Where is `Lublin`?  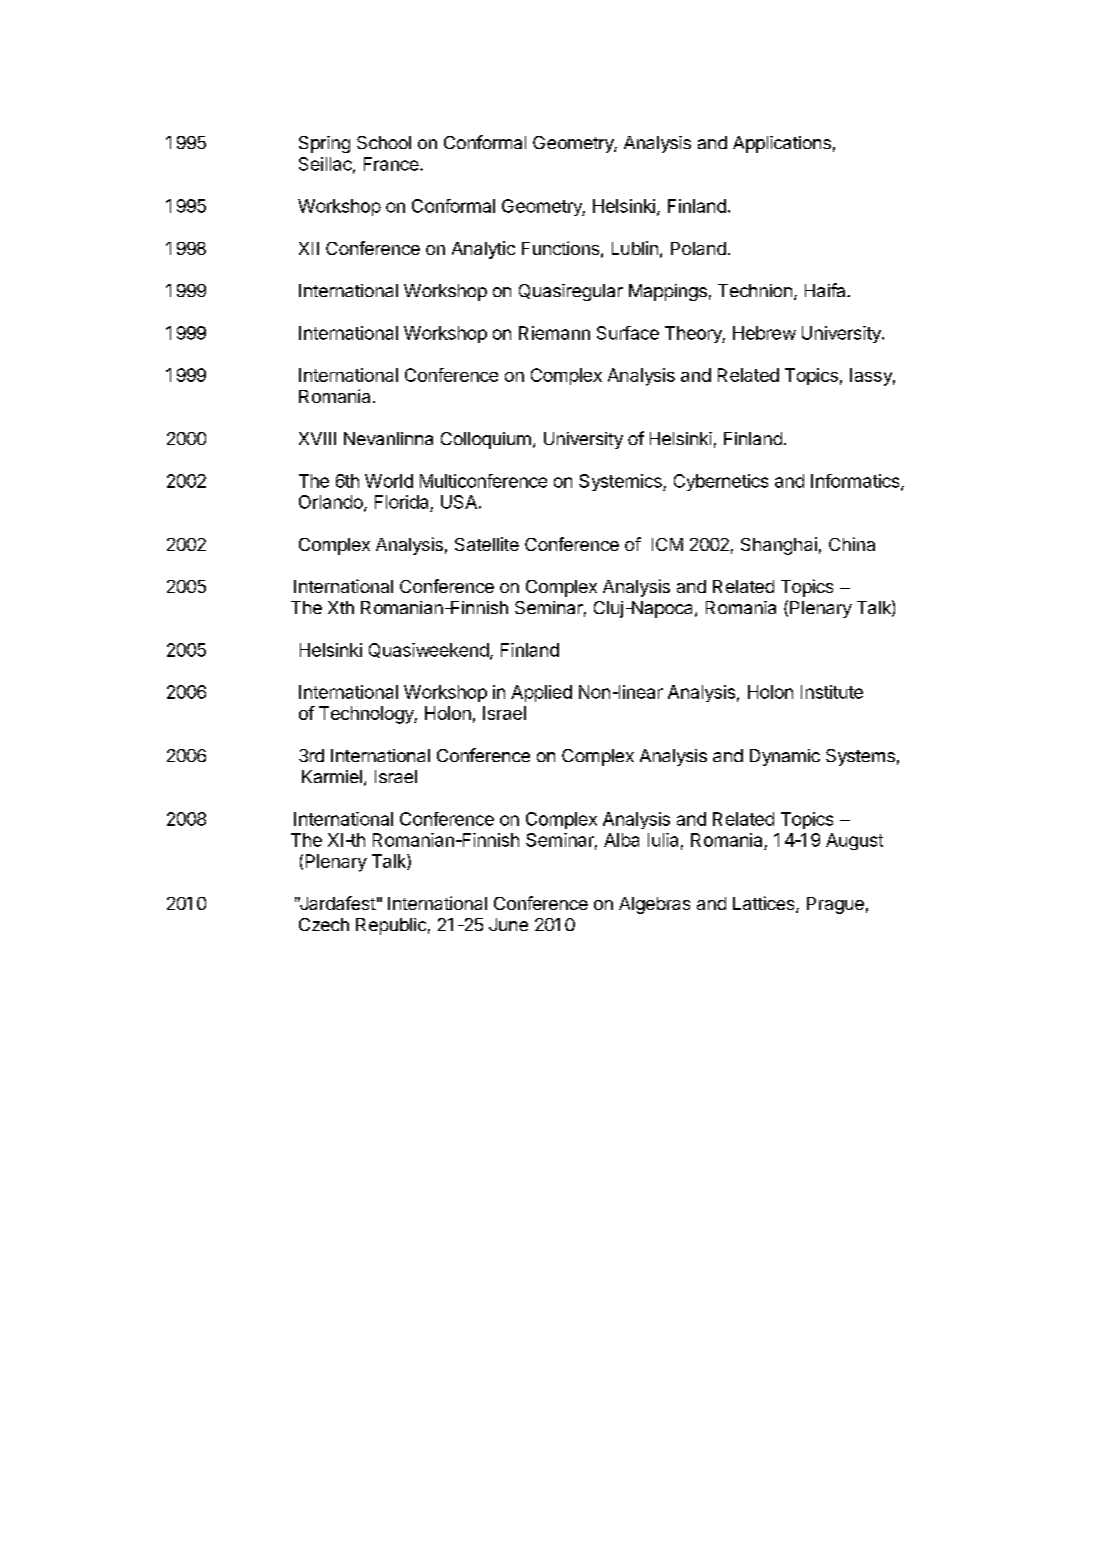
Lublin is located at coordinates (635, 248).
